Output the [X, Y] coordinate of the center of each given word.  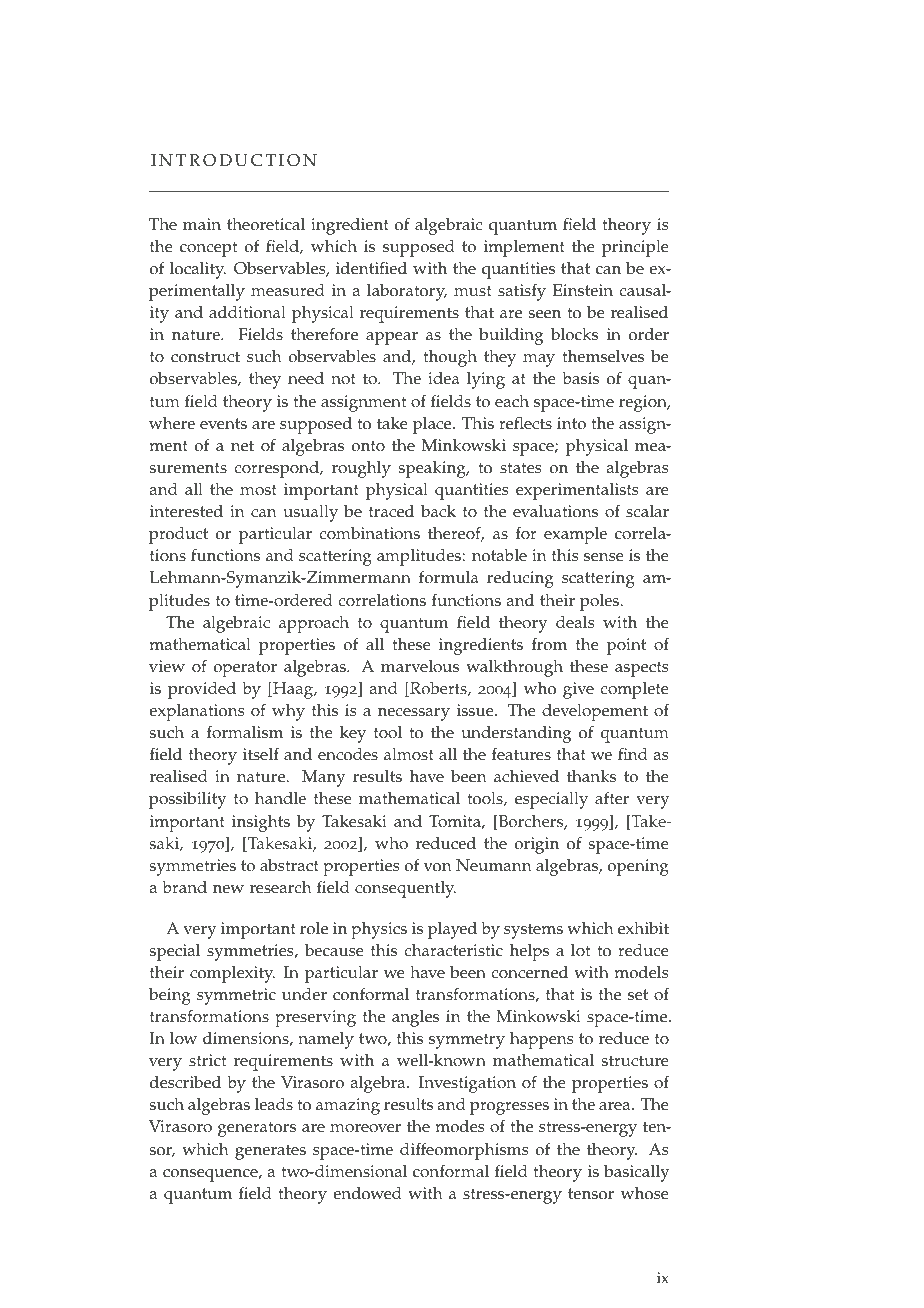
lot [580, 950]
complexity [232, 974]
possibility [188, 800]
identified [371, 268]
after [612, 798]
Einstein [583, 290]
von [438, 867]
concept [208, 249]
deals [575, 622]
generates [270, 1152]
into [571, 423]
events [223, 424]
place [433, 425]
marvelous [420, 666]
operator [245, 669]
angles [415, 1018]
